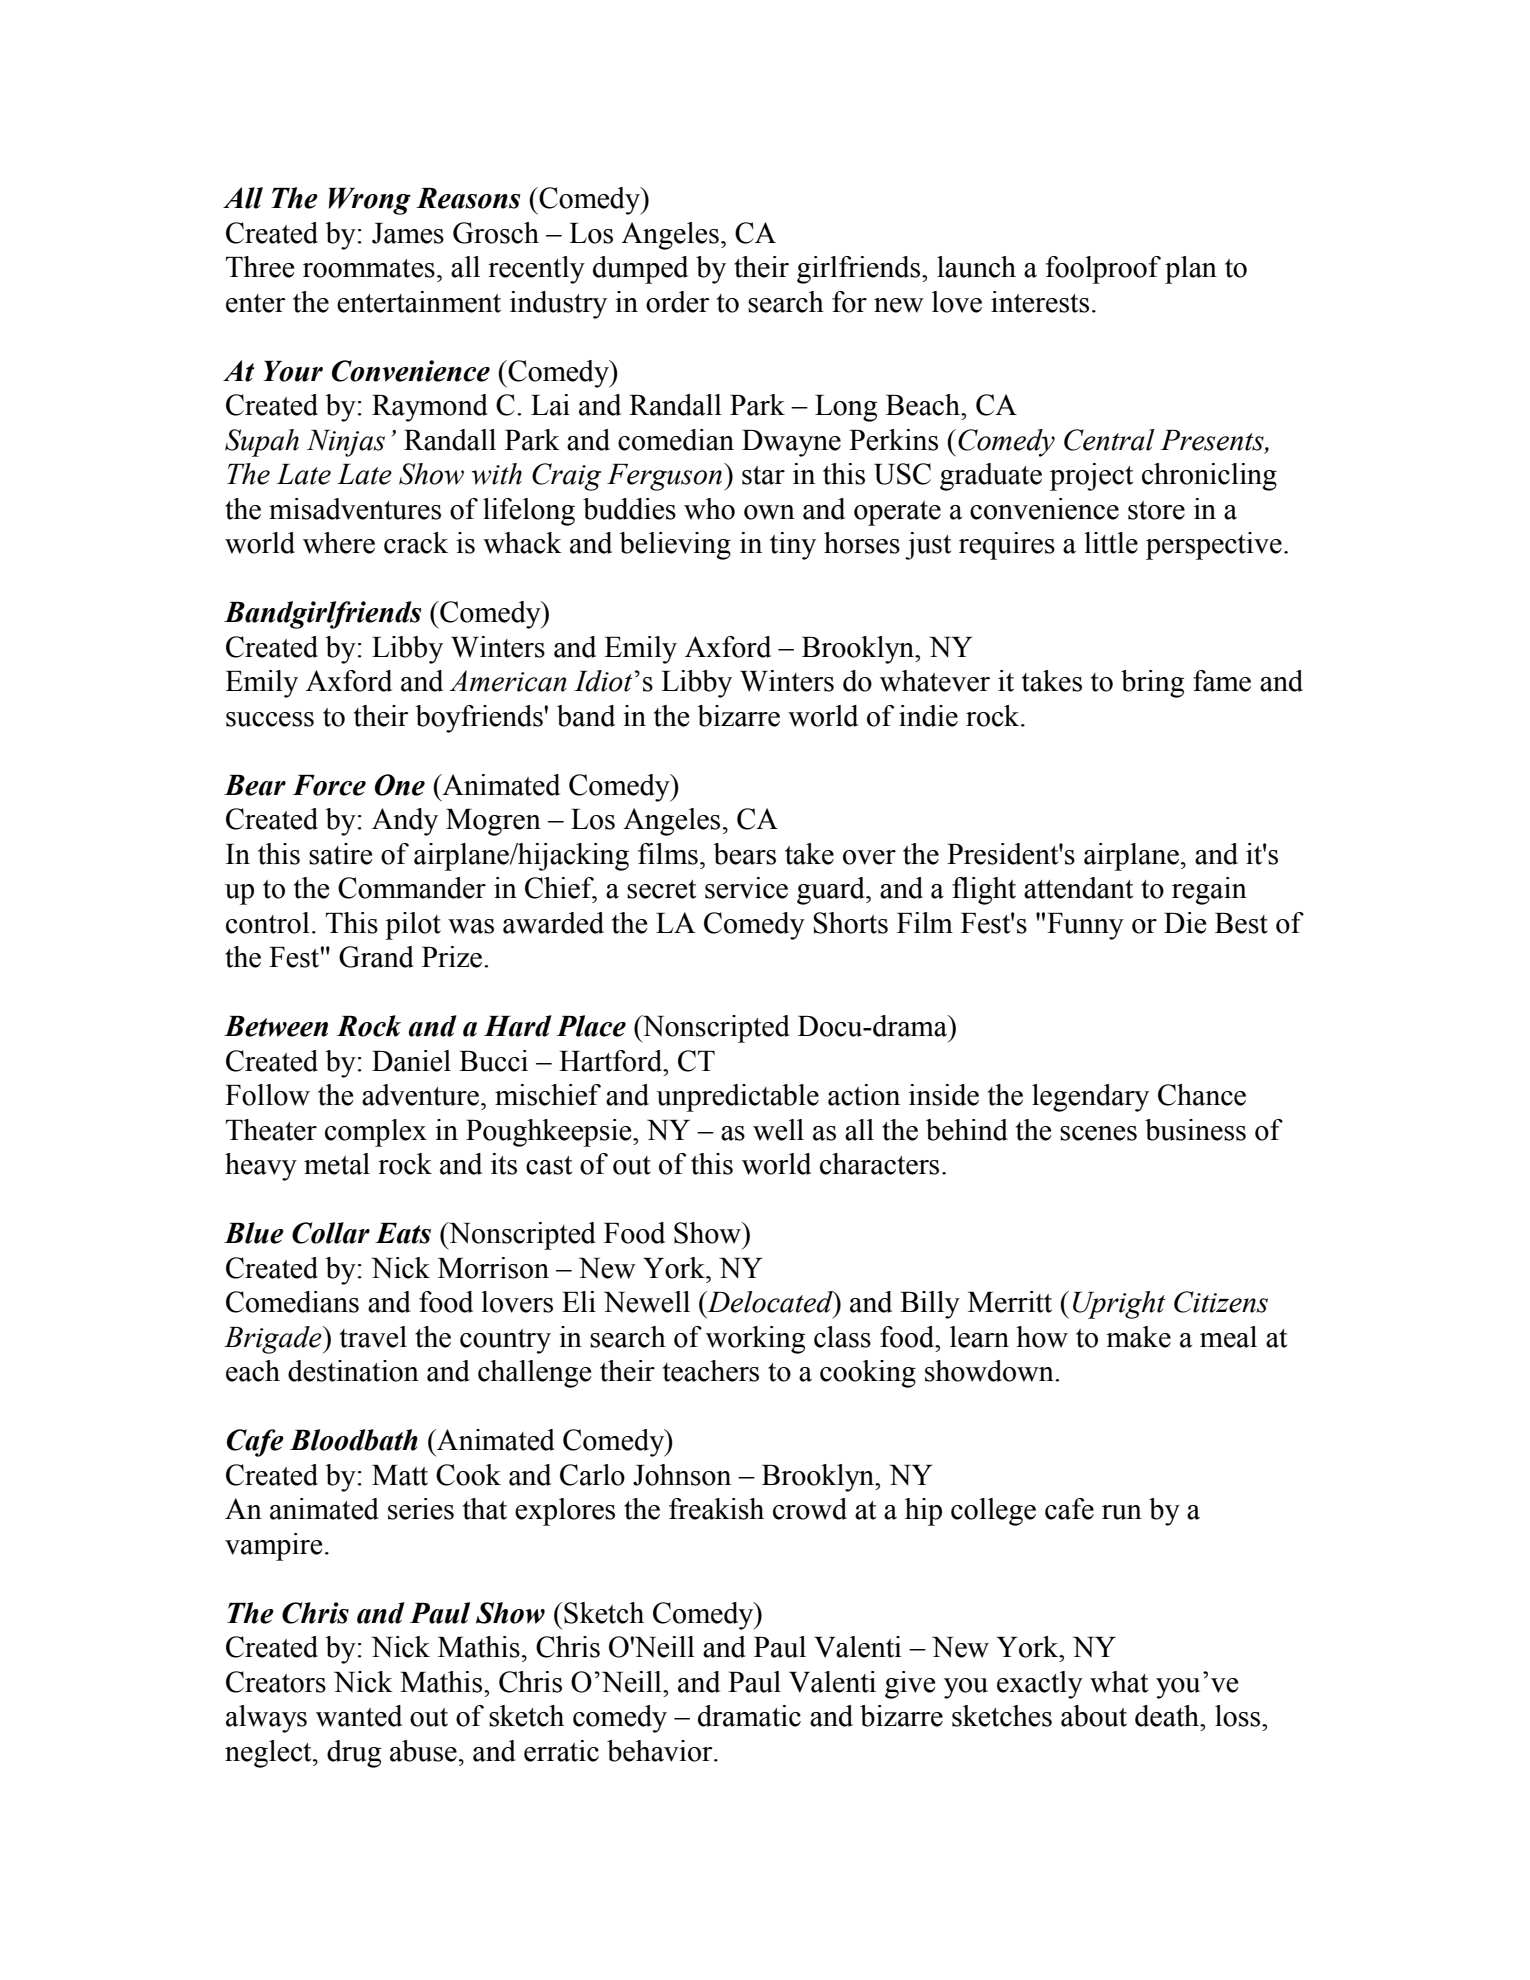 Image resolution: width=1530 pixels, height=1980 pixels. Describe the element at coordinates (1119, 1305) in the page. I see `Upright` at that location.
